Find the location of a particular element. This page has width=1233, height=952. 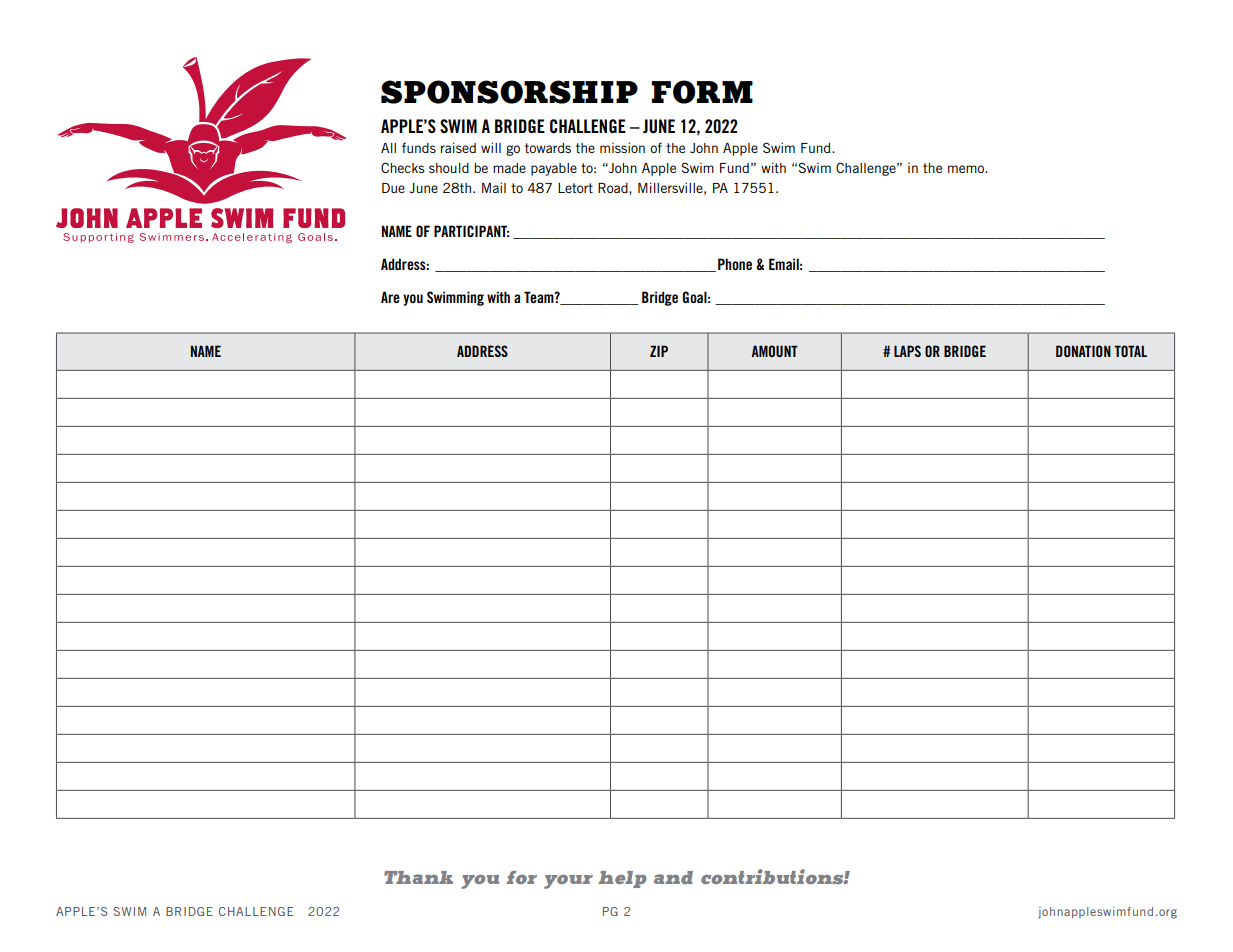

DONATION is located at coordinates (1083, 351).
